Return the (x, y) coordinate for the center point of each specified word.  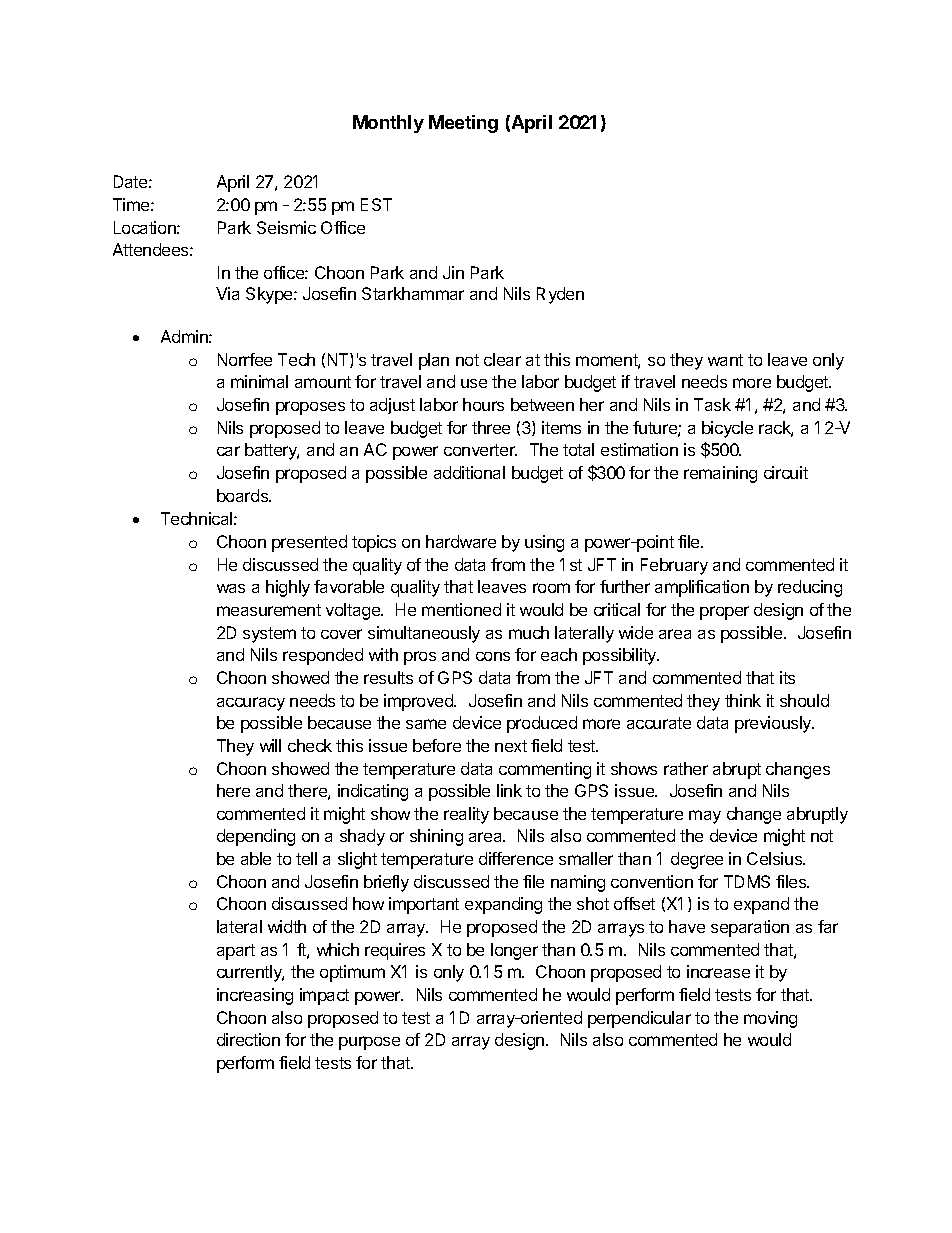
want (725, 360)
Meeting (463, 124)
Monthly (388, 124)
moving (770, 1019)
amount (323, 382)
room (551, 588)
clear (502, 359)
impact (324, 996)
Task (712, 404)
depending (256, 837)
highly (288, 588)
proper (724, 613)
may (705, 817)
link (509, 790)
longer (514, 951)
